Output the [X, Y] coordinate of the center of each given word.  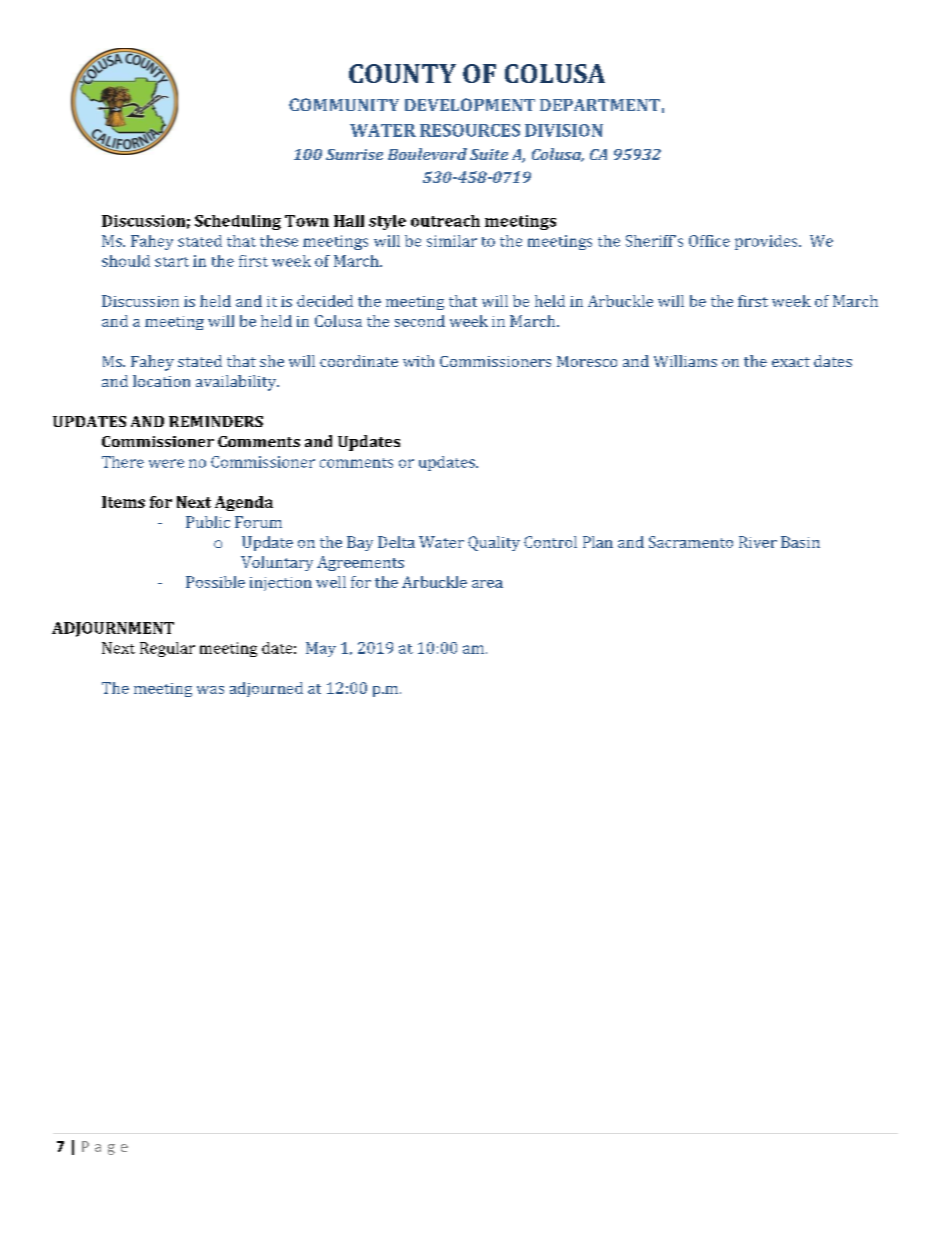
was [210, 690]
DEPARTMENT [600, 105]
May [321, 649]
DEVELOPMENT [470, 104]
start [172, 262]
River [758, 542]
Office [709, 241]
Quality [494, 543]
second [420, 321]
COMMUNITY [344, 104]
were [166, 463]
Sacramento [691, 542]
